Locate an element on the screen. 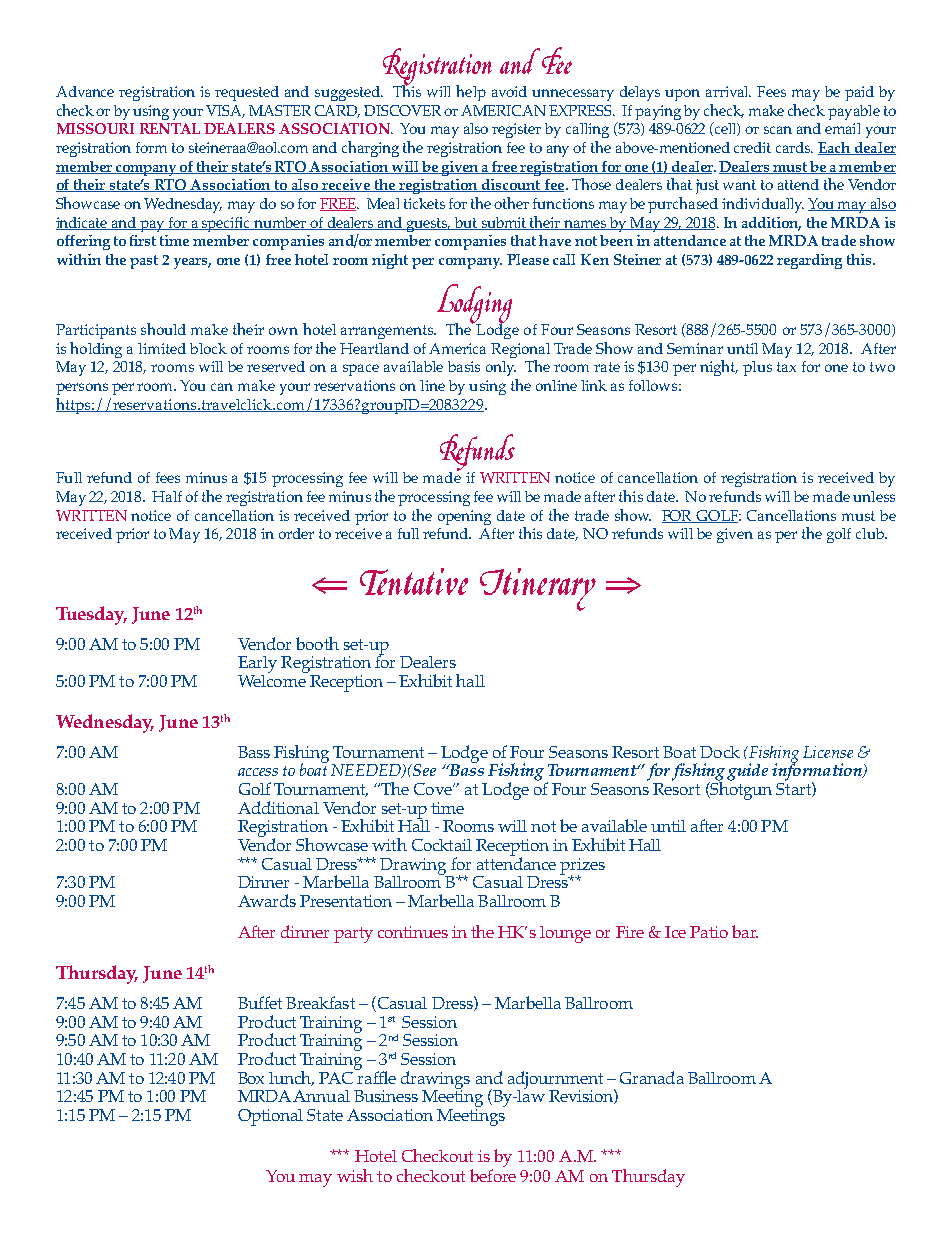 This screenshot has width=952, height=1233. RENTAL is located at coordinates (170, 128).
